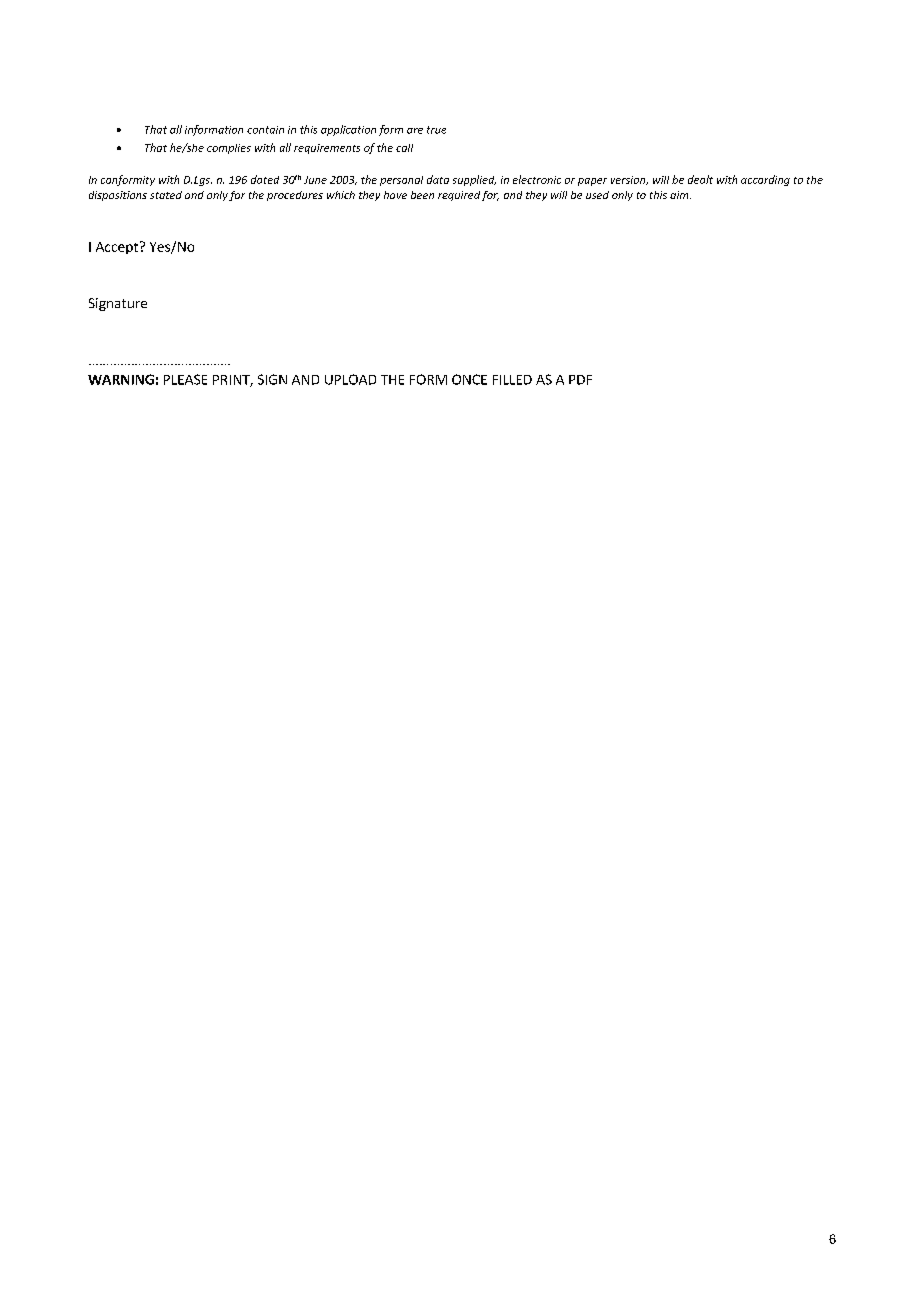 This image has width=924, height=1308. Describe the element at coordinates (118, 247) in the image. I see `Accept` at that location.
